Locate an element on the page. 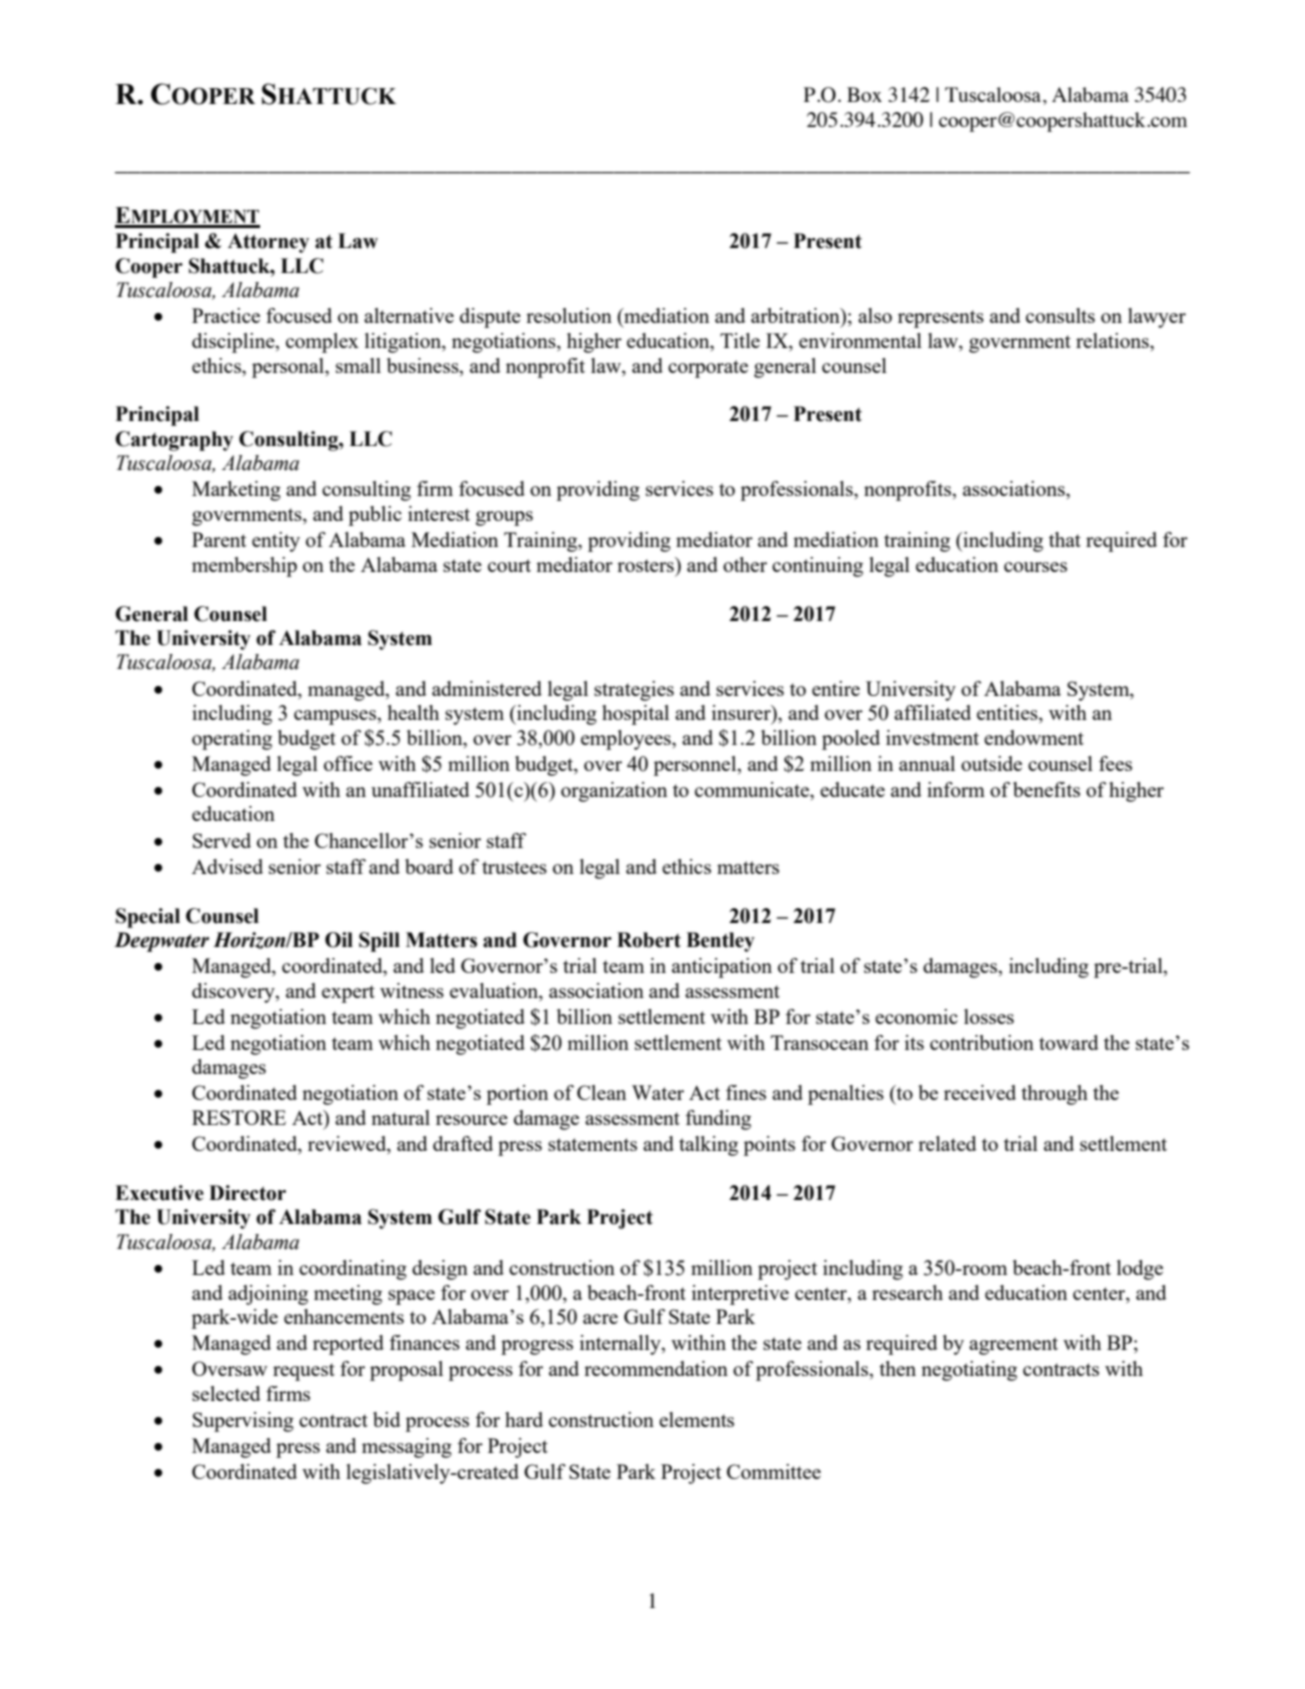 Image resolution: width=1305 pixels, height=1689 pixels. through is located at coordinates (1054, 1095).
